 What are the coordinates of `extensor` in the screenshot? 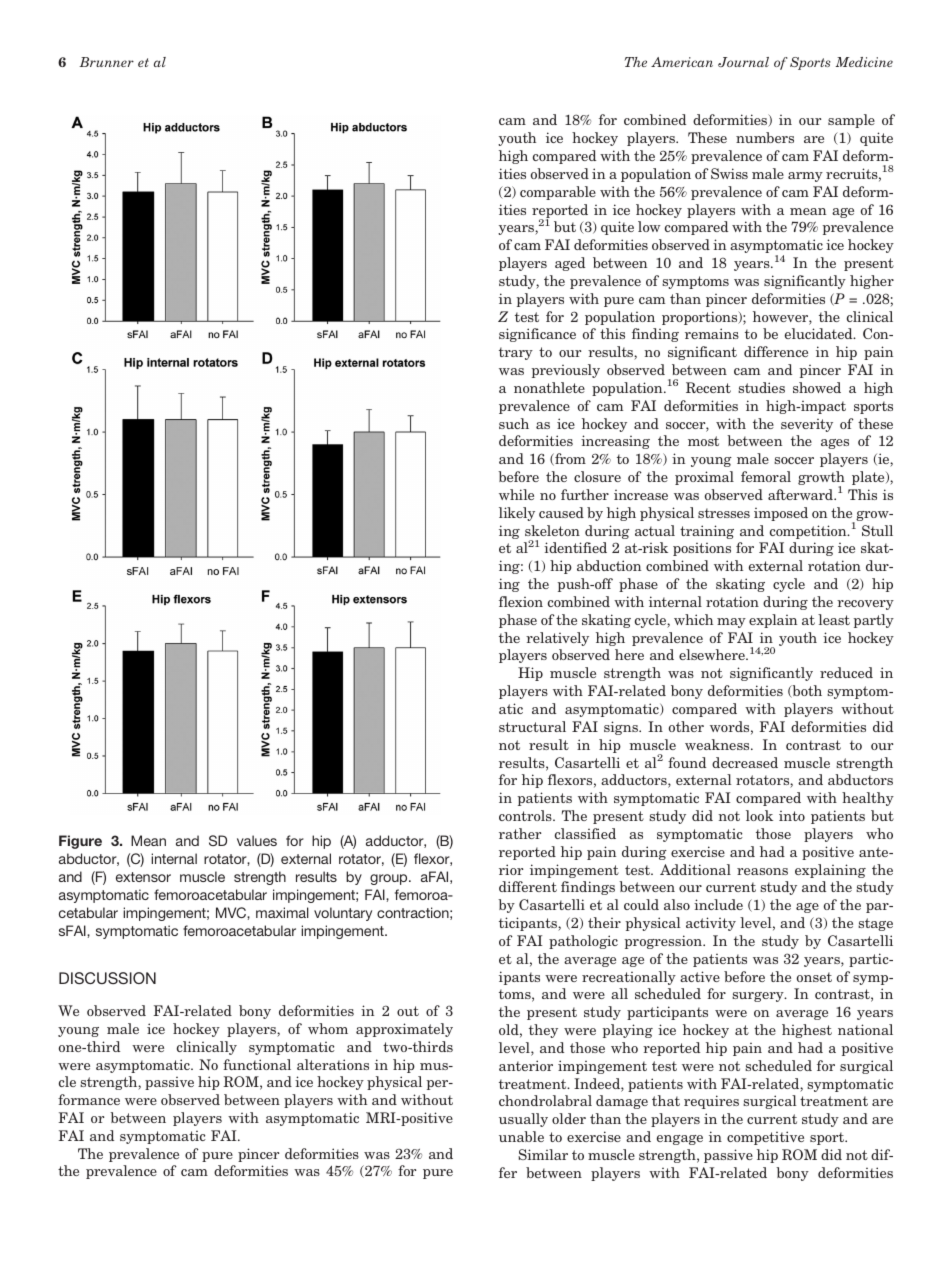 It's located at (143, 877).
